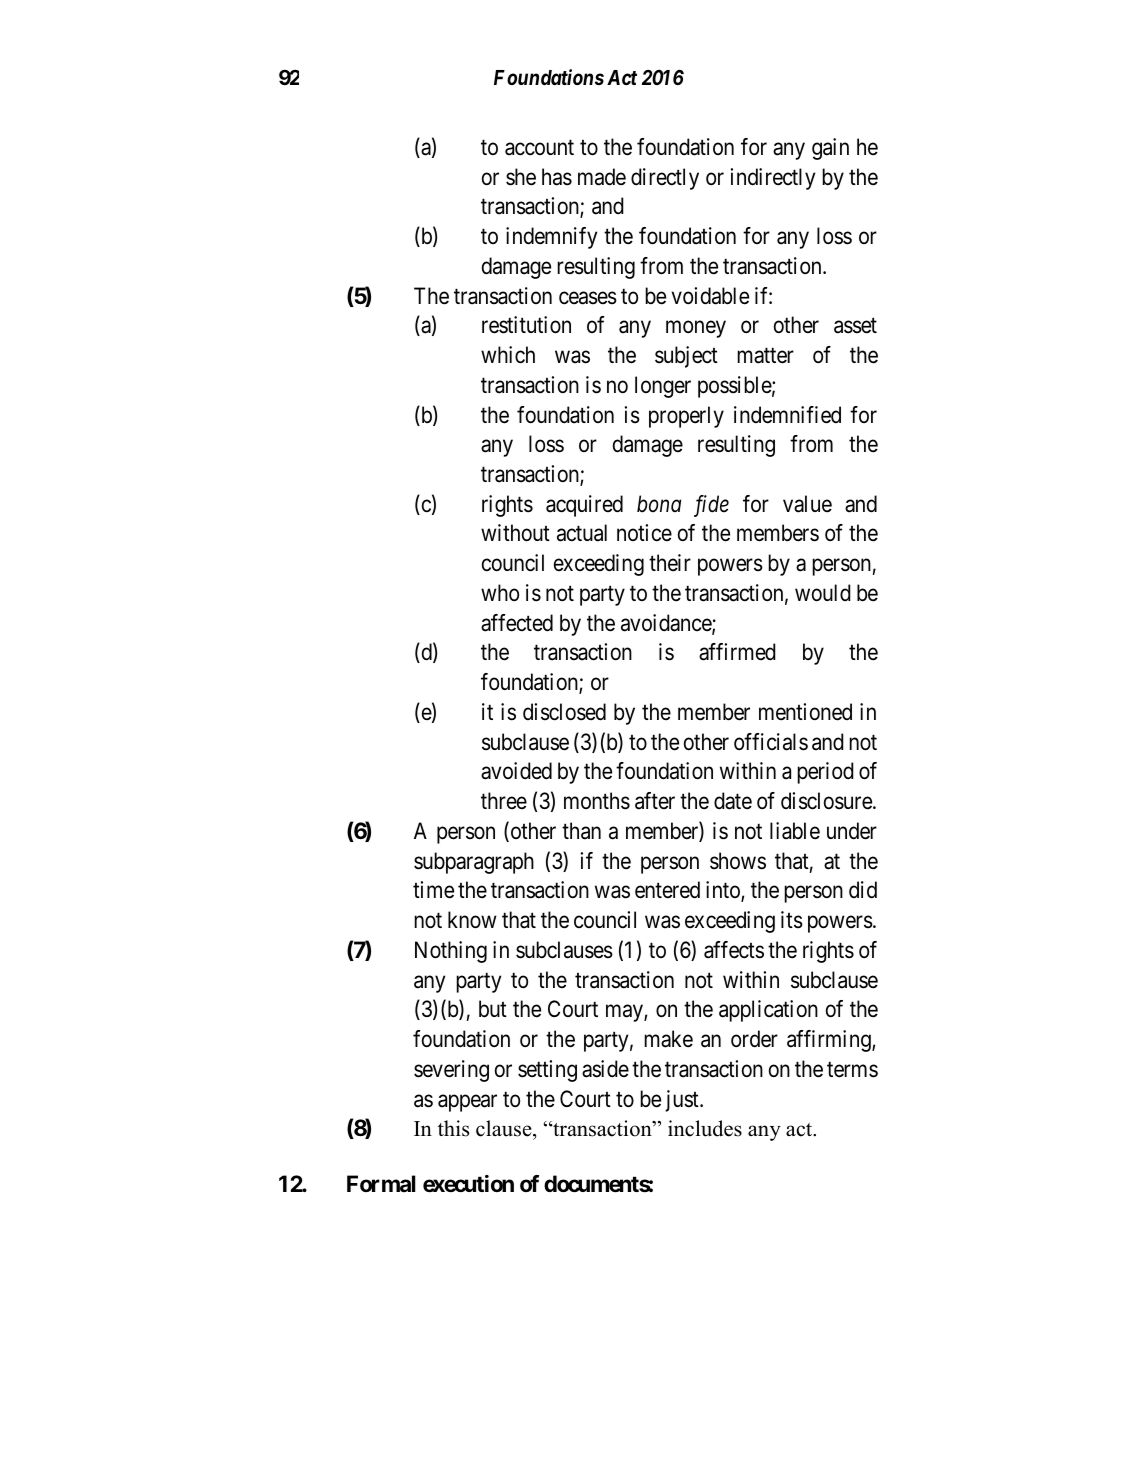  What do you see at coordinates (602, 177) in the document?
I see `made` at bounding box center [602, 177].
